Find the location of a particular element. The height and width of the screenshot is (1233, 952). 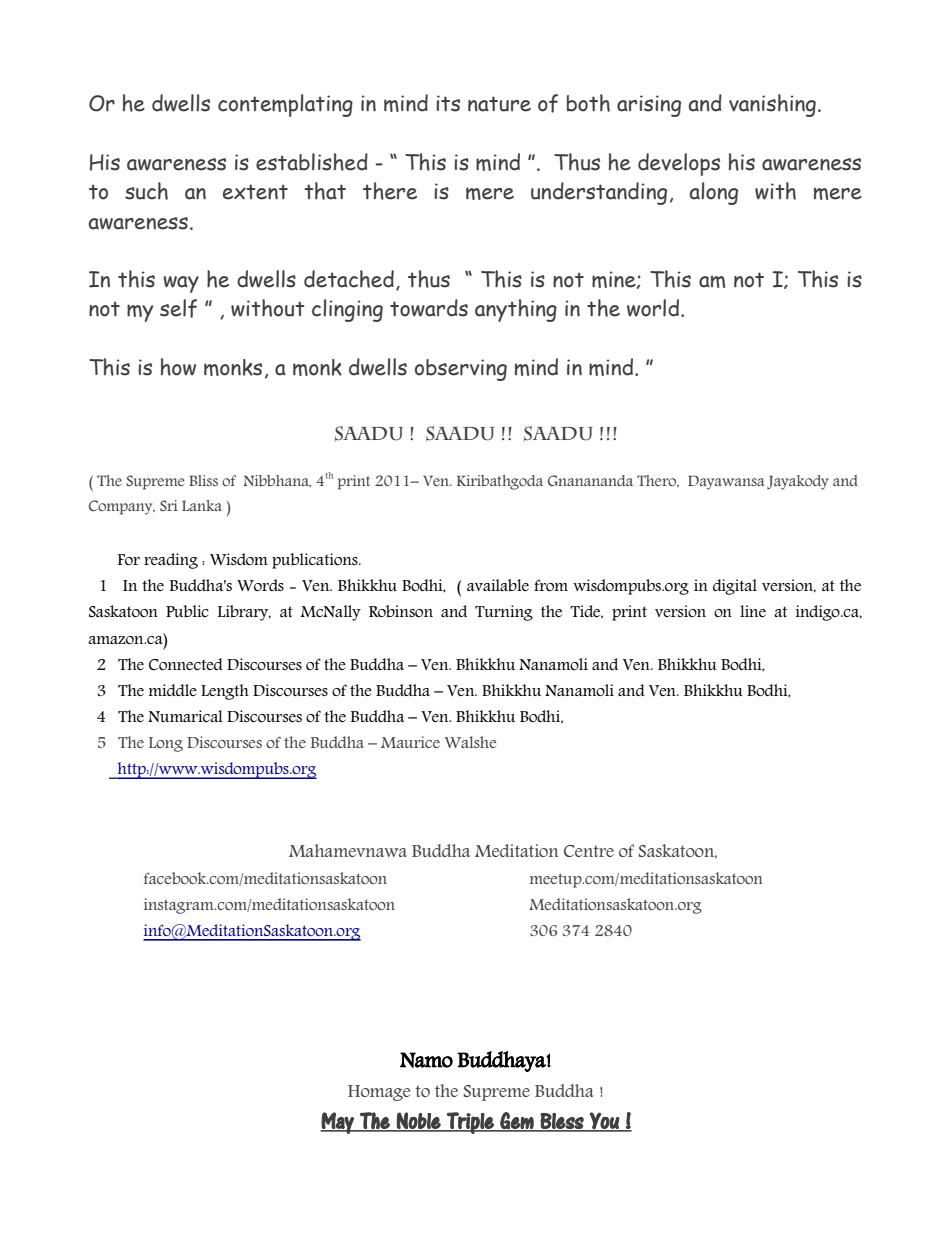

Length is located at coordinates (225, 692).
